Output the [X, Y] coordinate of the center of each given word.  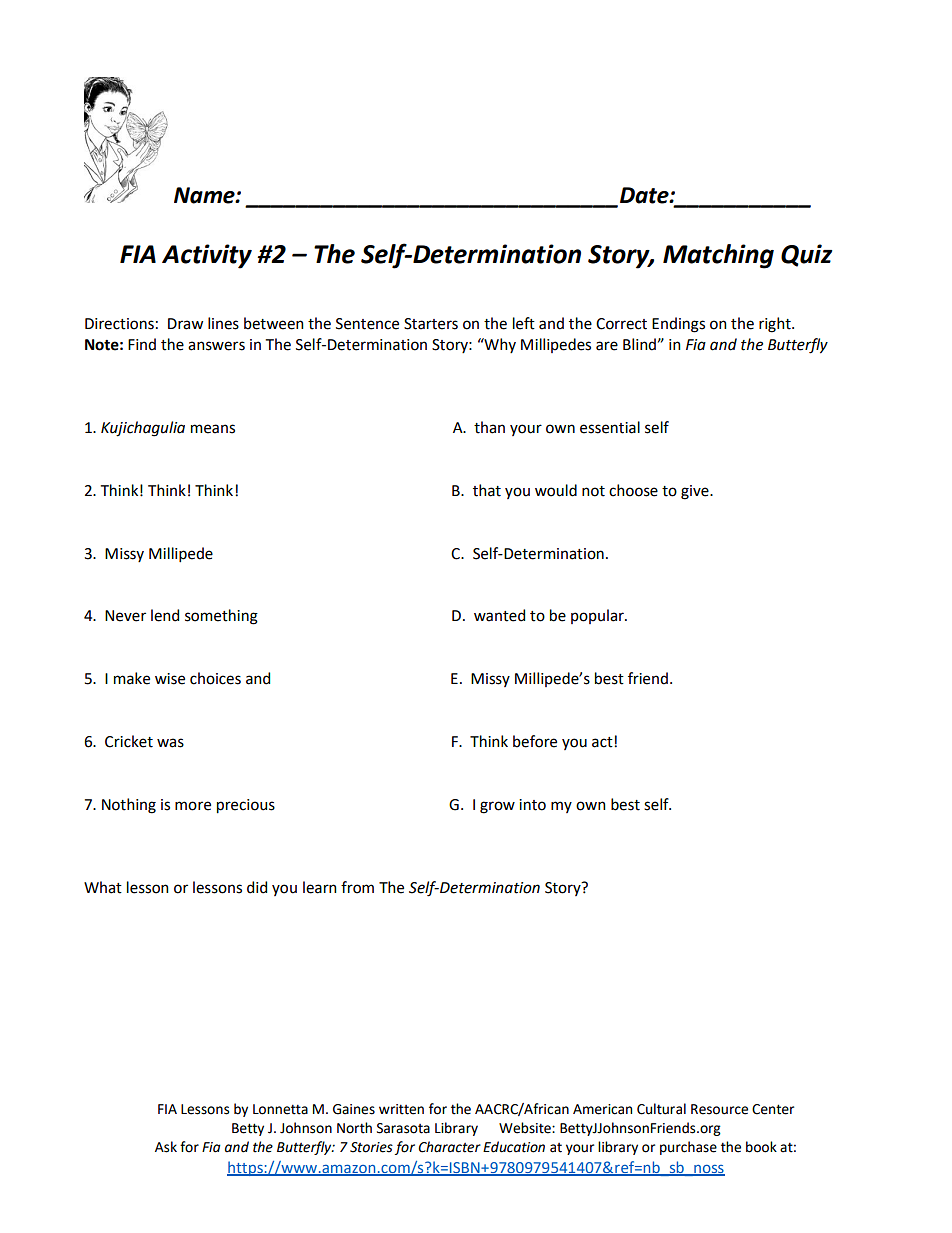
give [696, 492]
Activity [207, 256]
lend [165, 615]
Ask [166, 1147]
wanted [499, 615]
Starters [431, 324]
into [532, 805]
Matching [718, 256]
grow [497, 807]
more [193, 806]
